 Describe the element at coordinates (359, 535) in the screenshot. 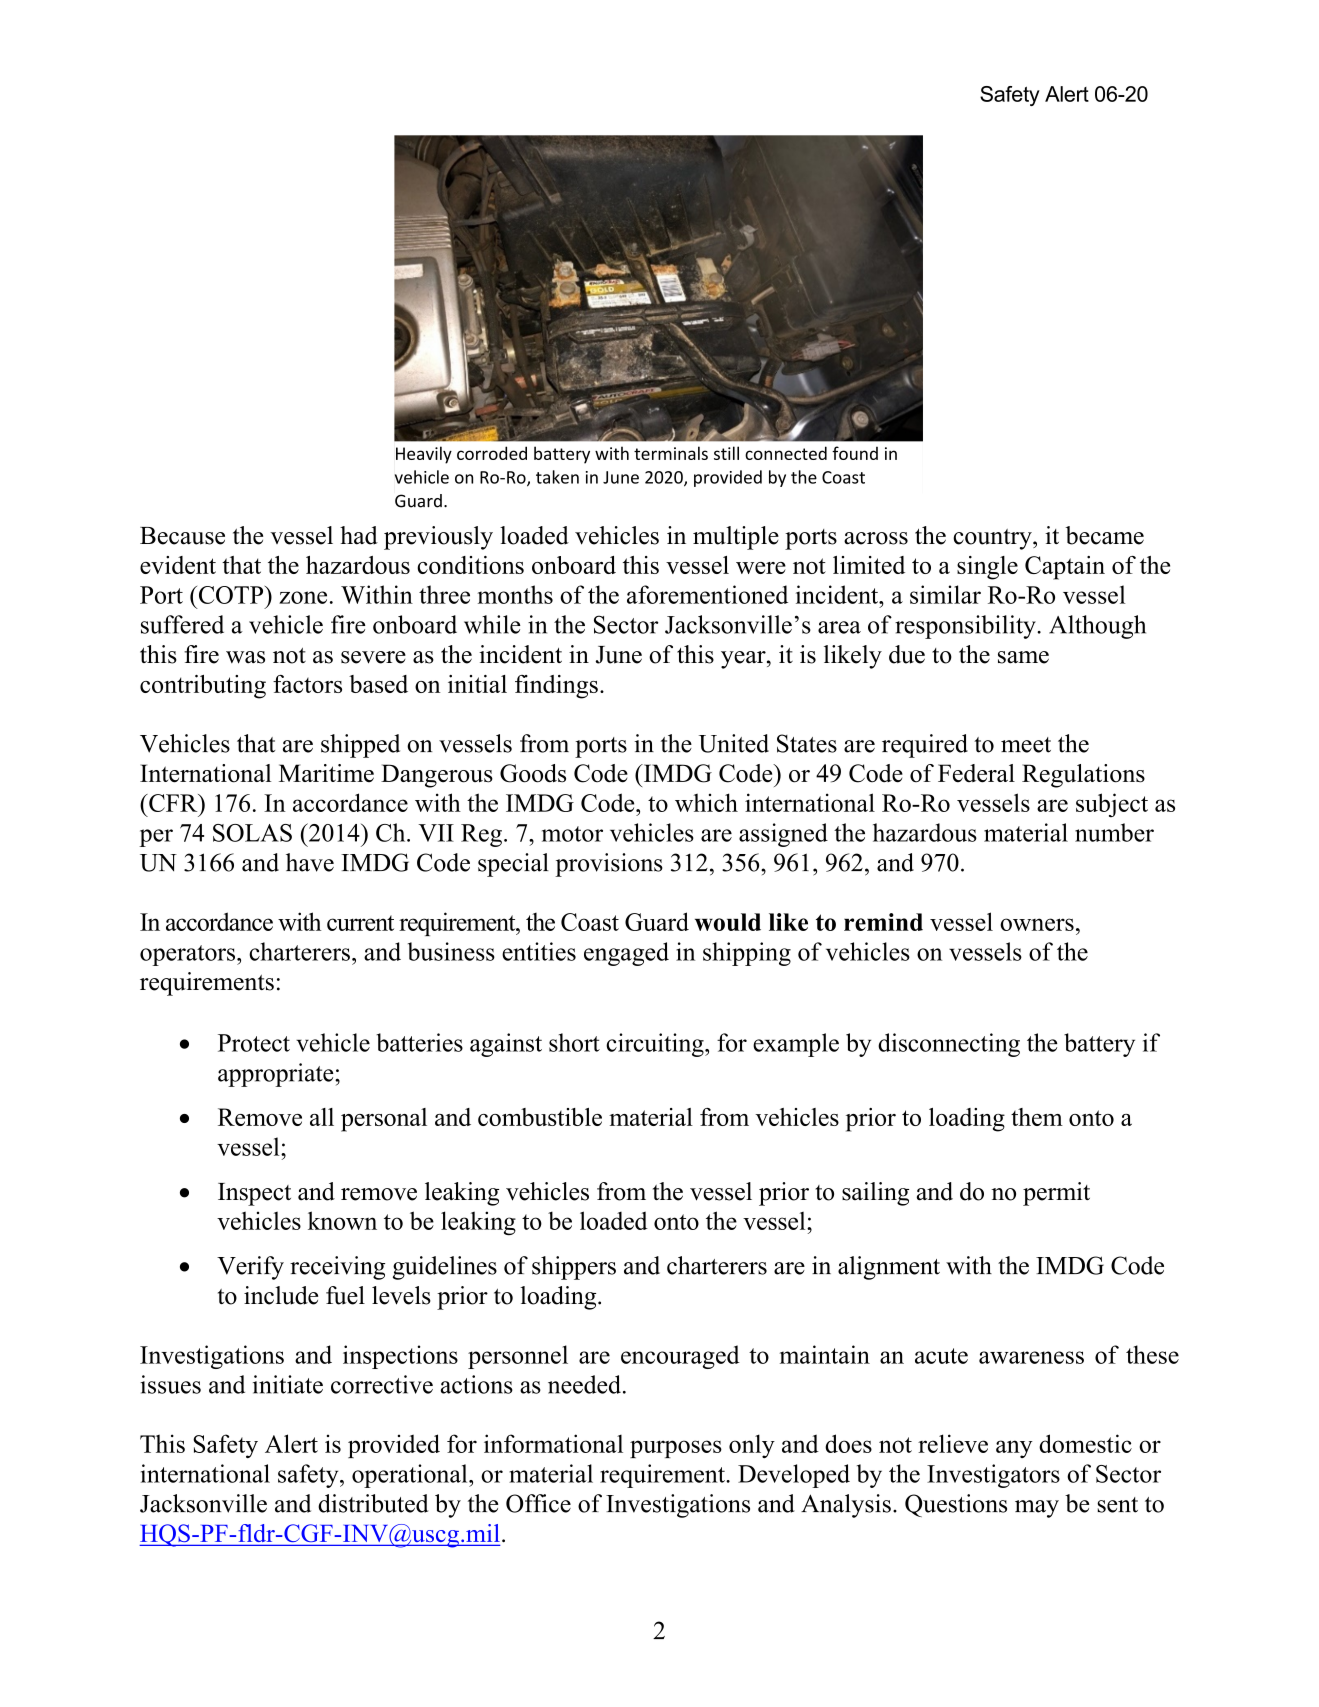

I see `had` at that location.
